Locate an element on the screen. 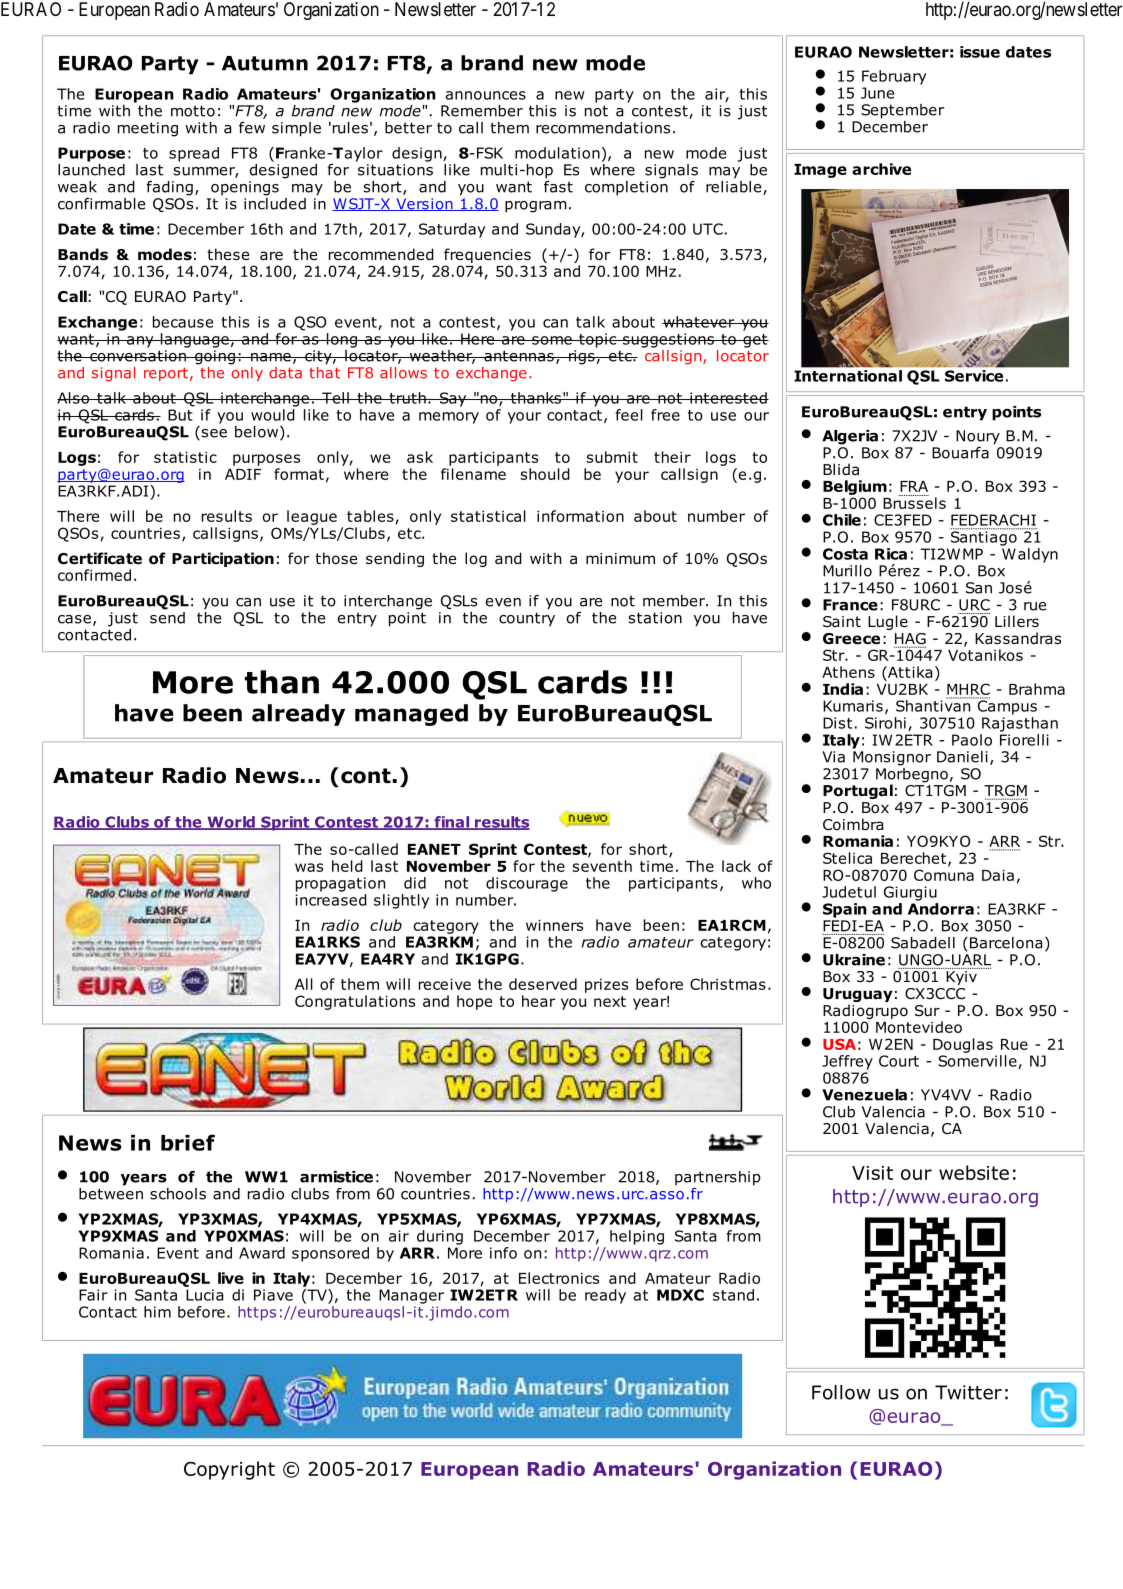 This screenshot has height=1589, width=1123. brief is located at coordinates (188, 1142).
